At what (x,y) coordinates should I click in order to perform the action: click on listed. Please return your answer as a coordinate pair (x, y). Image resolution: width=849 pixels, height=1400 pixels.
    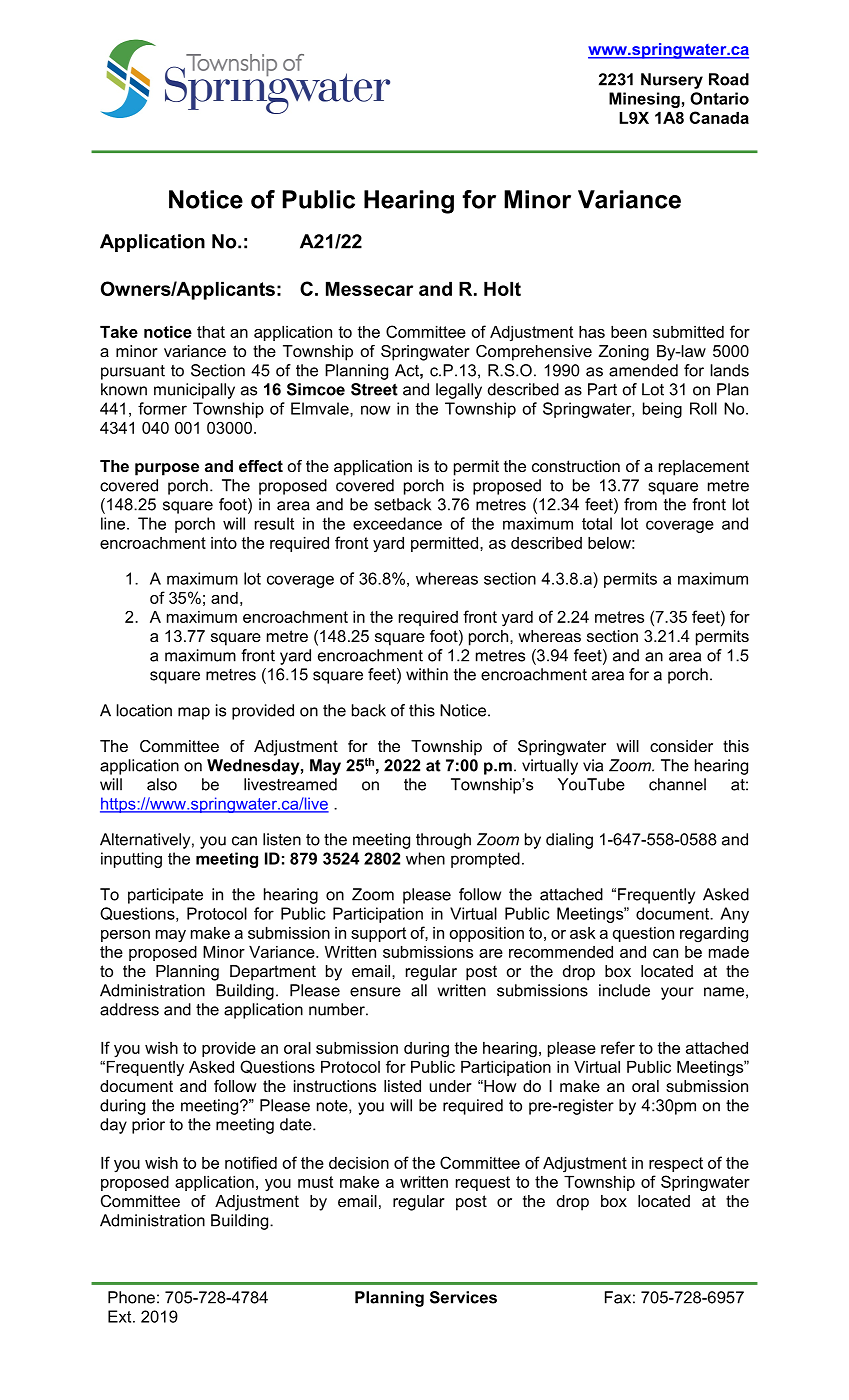
    Looking at the image, I should click on (402, 1086).
